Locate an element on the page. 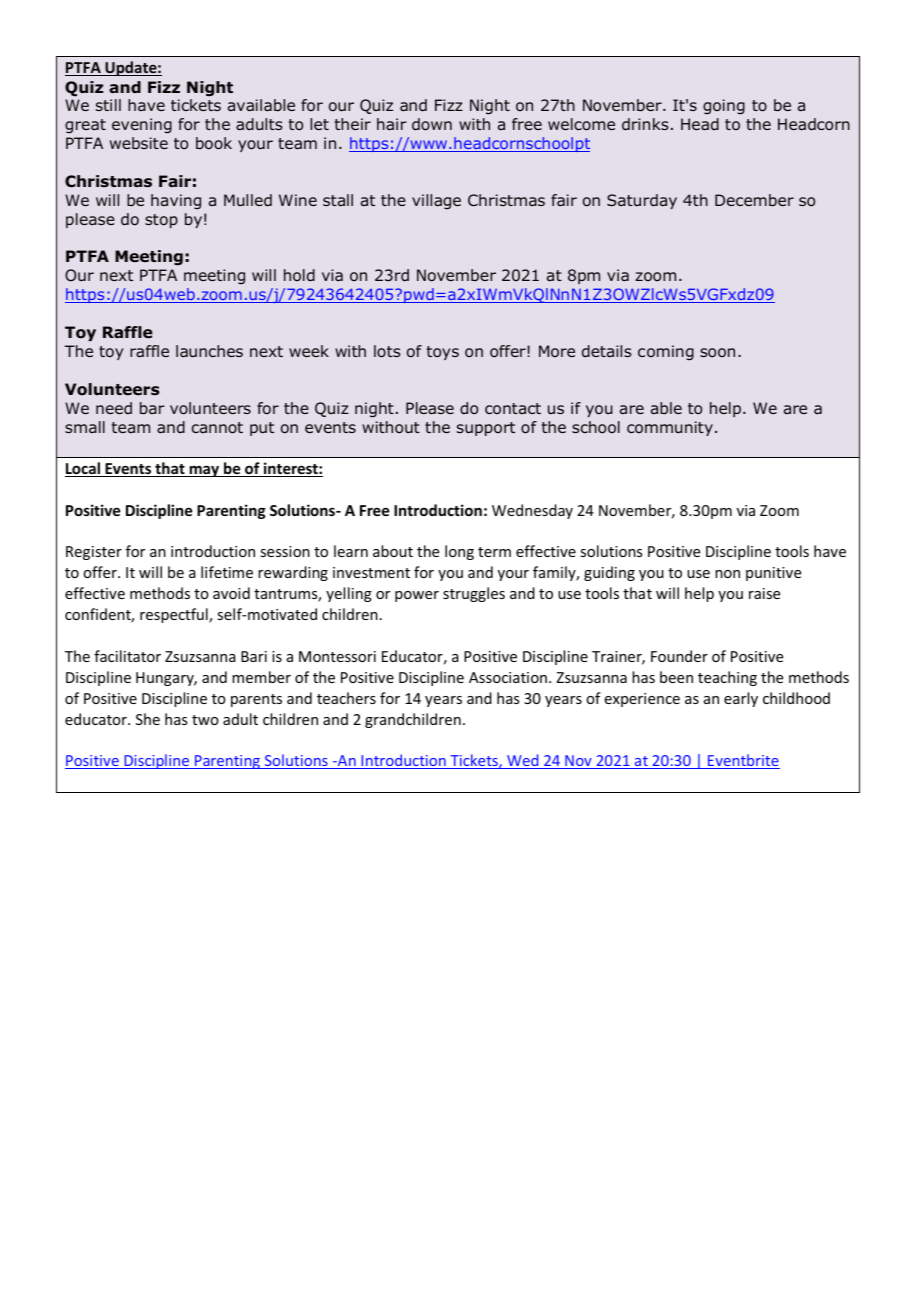  Association is located at coordinates (508, 677).
